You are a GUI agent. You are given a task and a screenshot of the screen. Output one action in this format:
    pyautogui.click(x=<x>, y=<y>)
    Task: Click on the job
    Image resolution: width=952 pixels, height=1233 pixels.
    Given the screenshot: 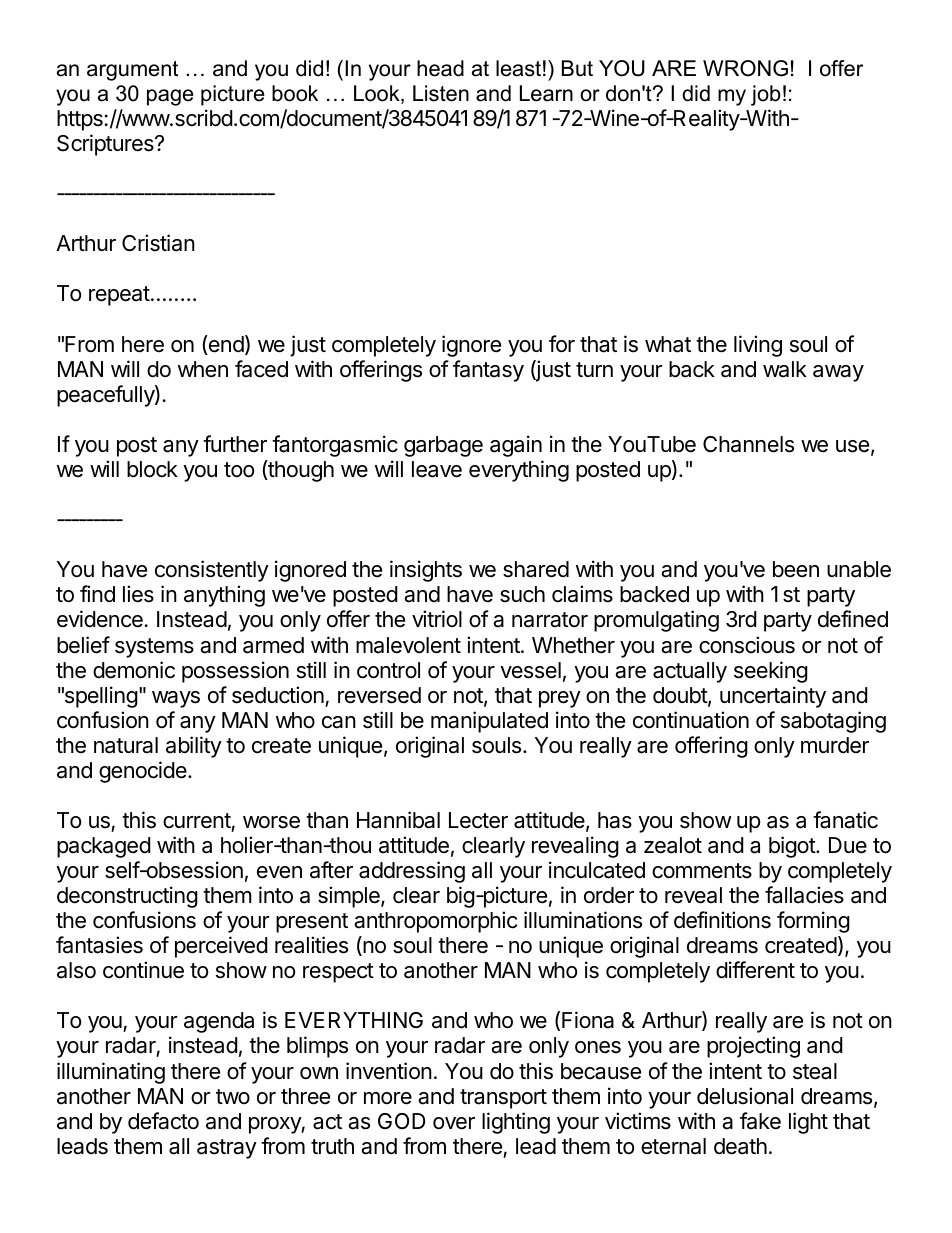 What is the action you would take?
    pyautogui.click(x=766, y=95)
